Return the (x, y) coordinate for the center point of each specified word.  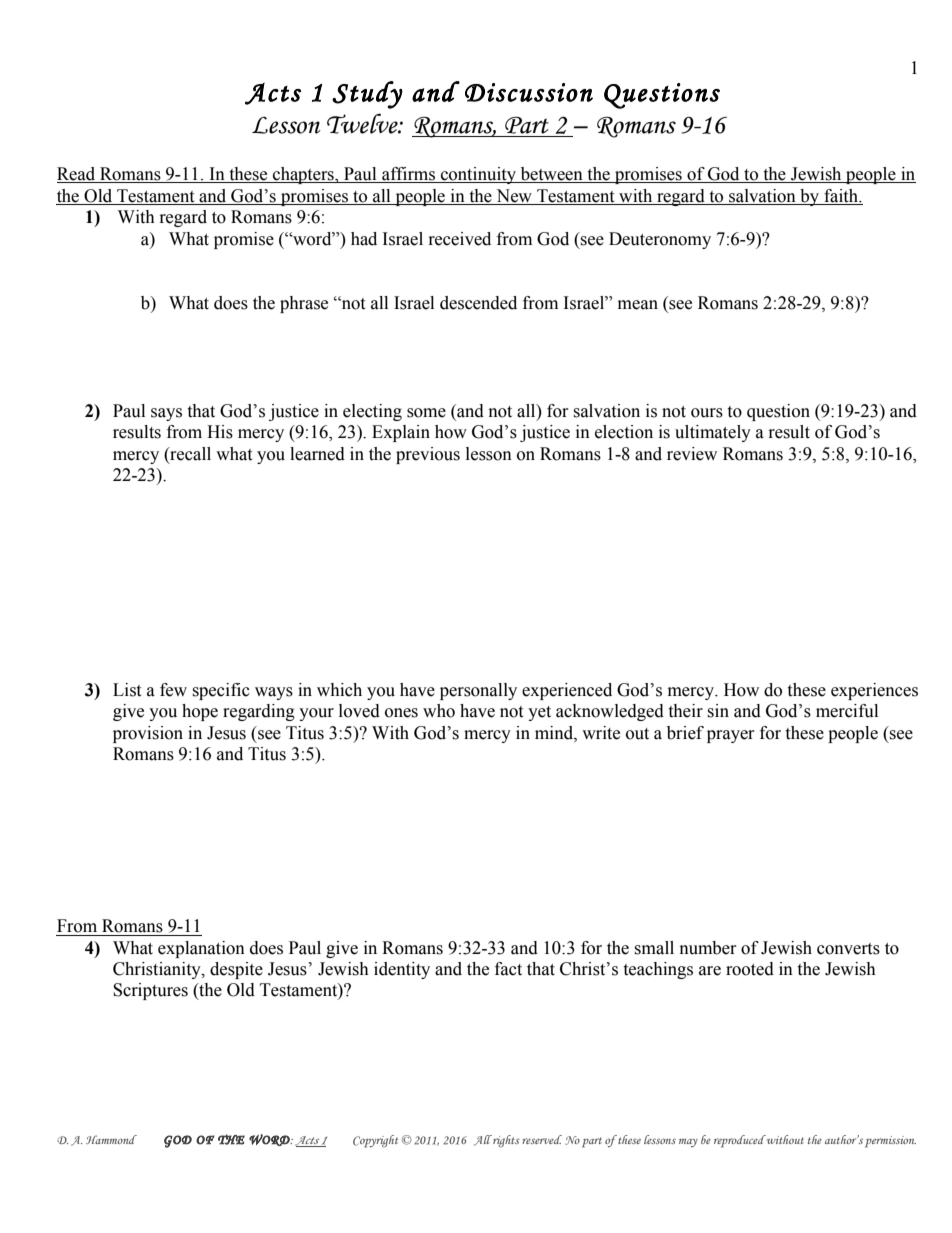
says (166, 414)
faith (842, 196)
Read (77, 175)
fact (508, 969)
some (426, 413)
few (173, 690)
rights (506, 1141)
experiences (874, 691)
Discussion (529, 92)
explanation (201, 949)
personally (478, 691)
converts (848, 949)
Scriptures (150, 991)
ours (707, 413)
